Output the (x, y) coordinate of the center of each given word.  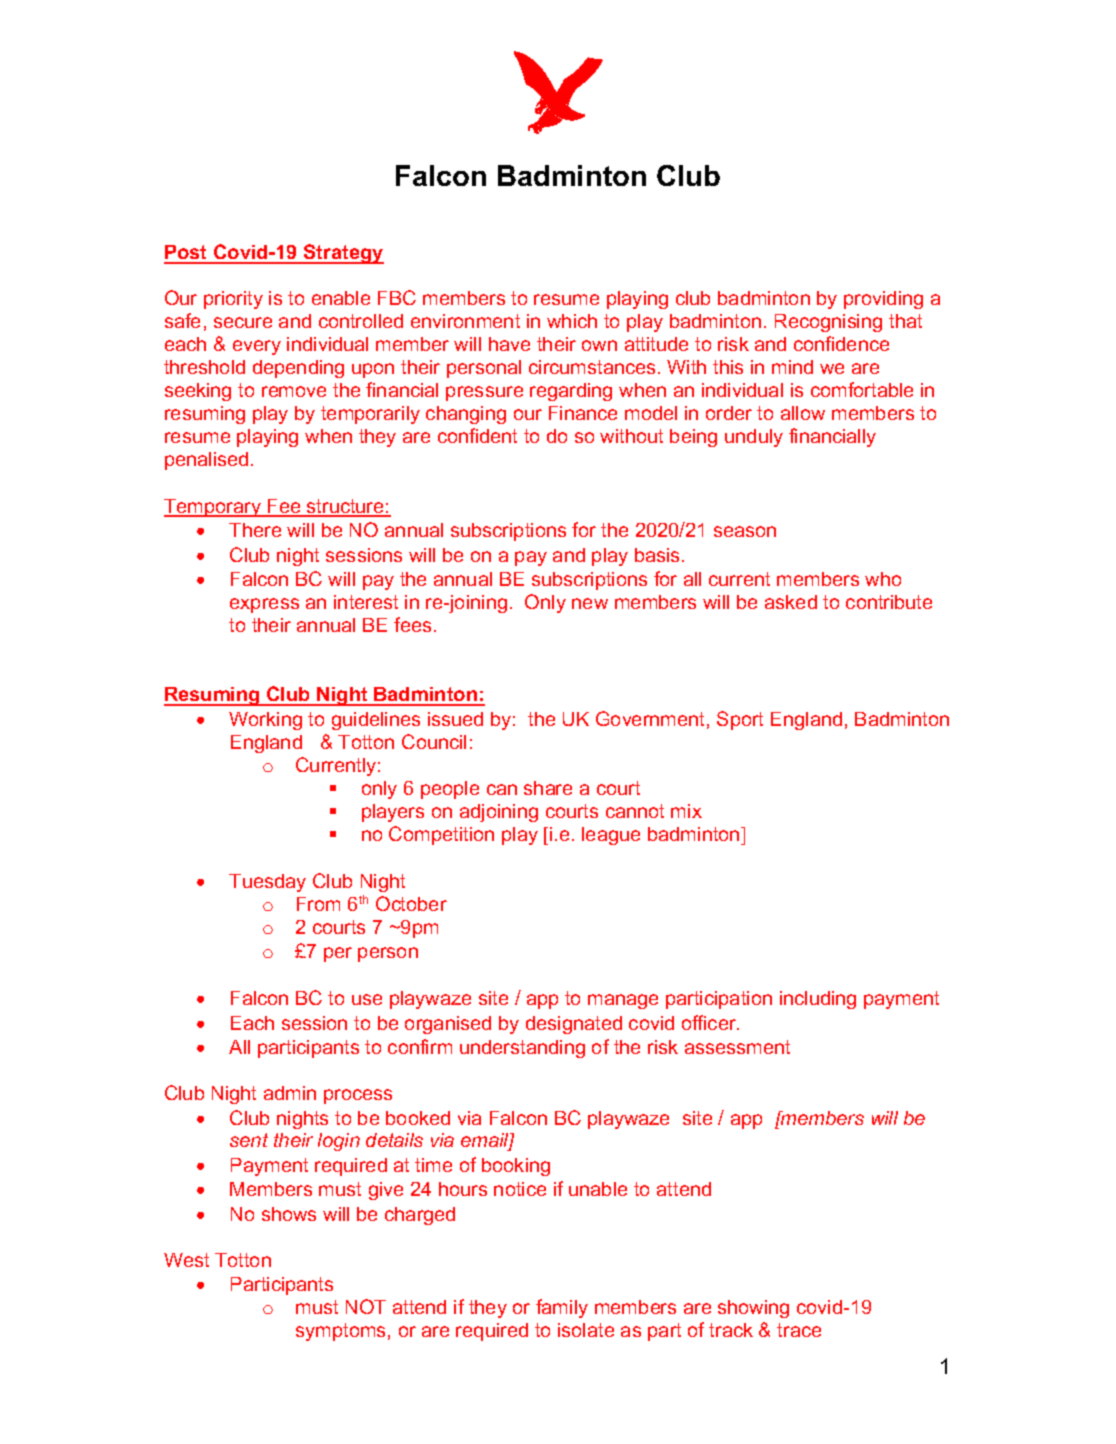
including (818, 1000)
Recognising (828, 323)
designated (574, 1025)
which (572, 321)
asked (791, 602)
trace (799, 1330)
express (264, 605)
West (186, 1260)
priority (233, 300)
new (590, 603)
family (562, 1308)
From (318, 904)
